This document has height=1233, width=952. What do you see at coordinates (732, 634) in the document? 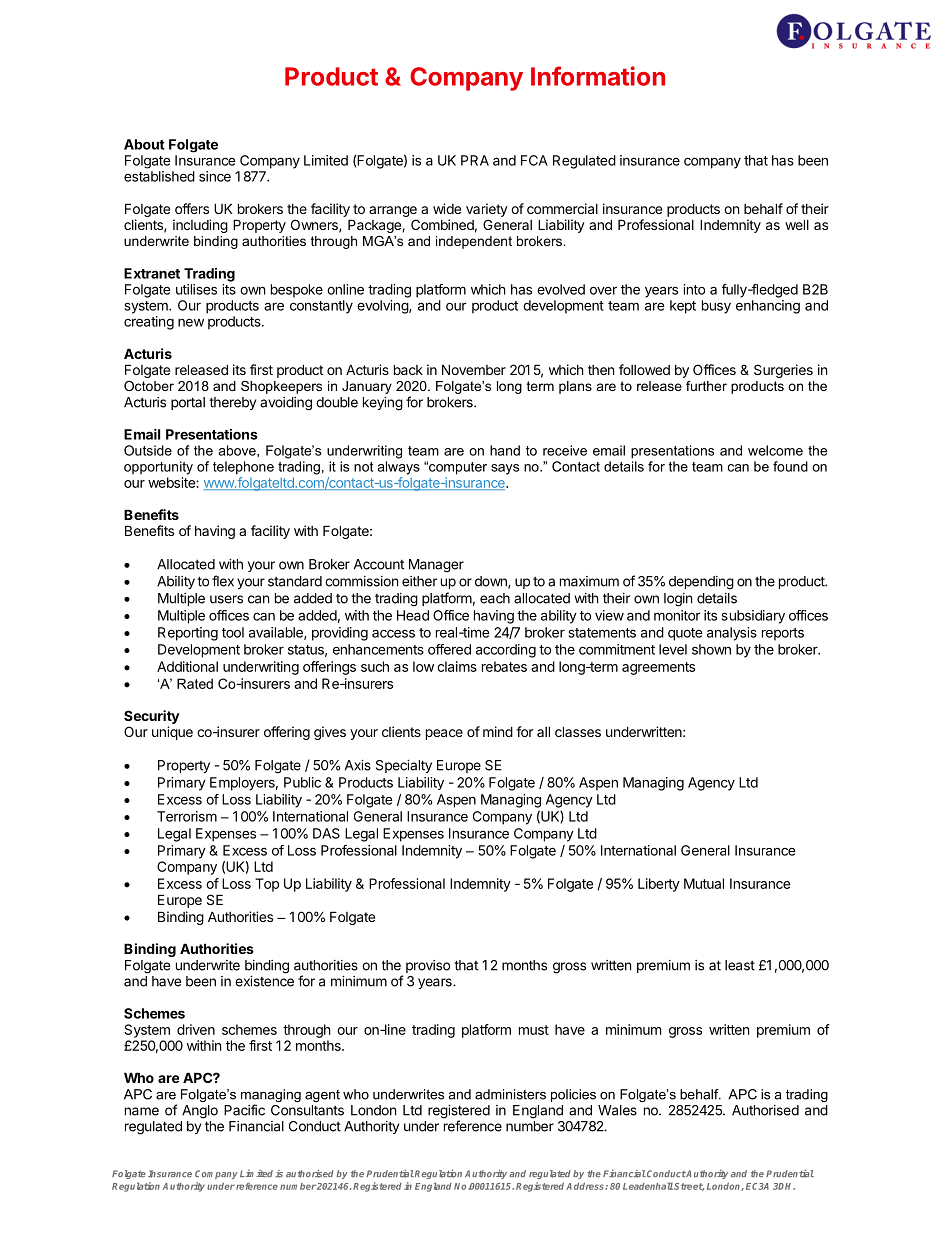
I see `analysis` at bounding box center [732, 634].
